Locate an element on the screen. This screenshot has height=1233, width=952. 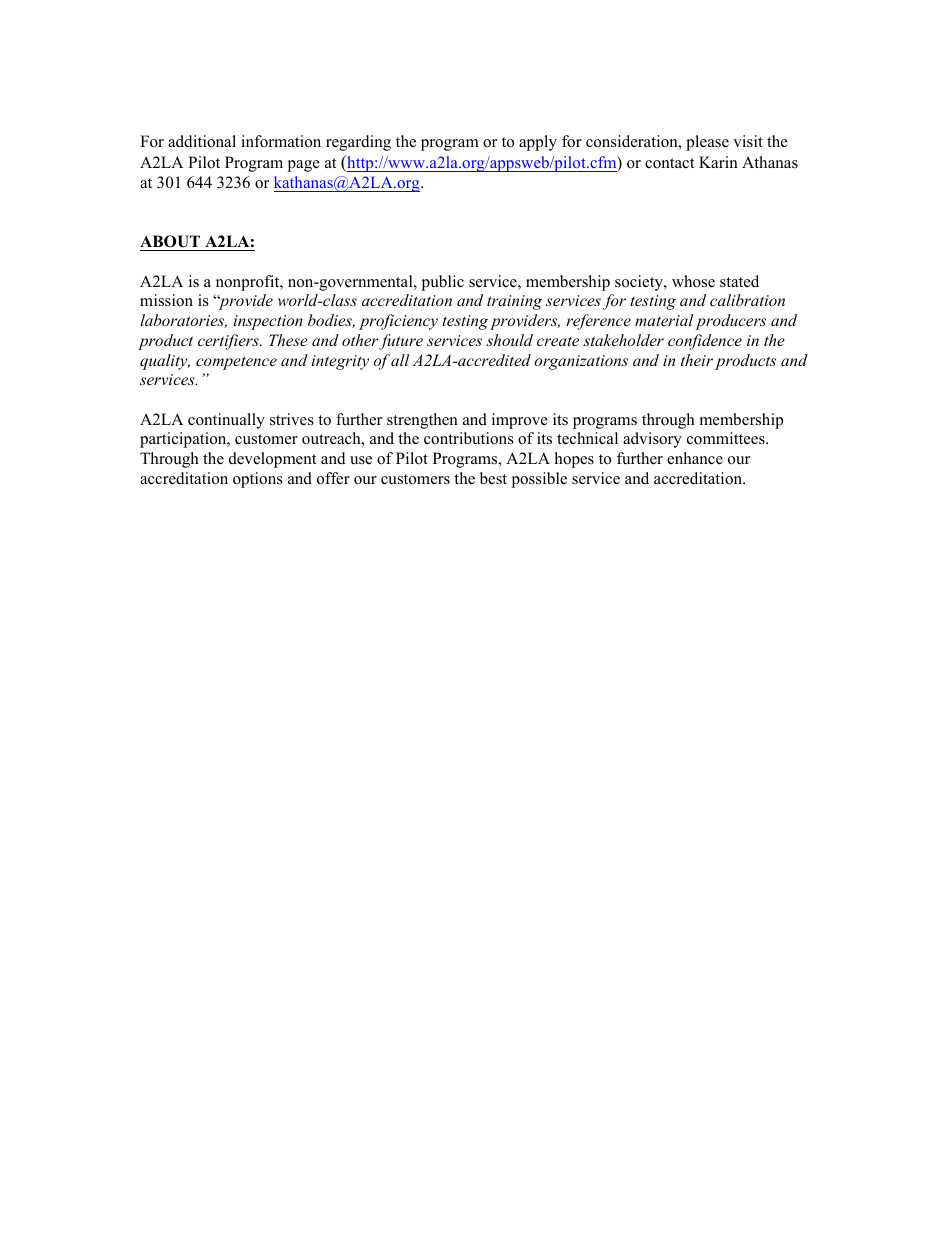
options is located at coordinates (258, 480).
